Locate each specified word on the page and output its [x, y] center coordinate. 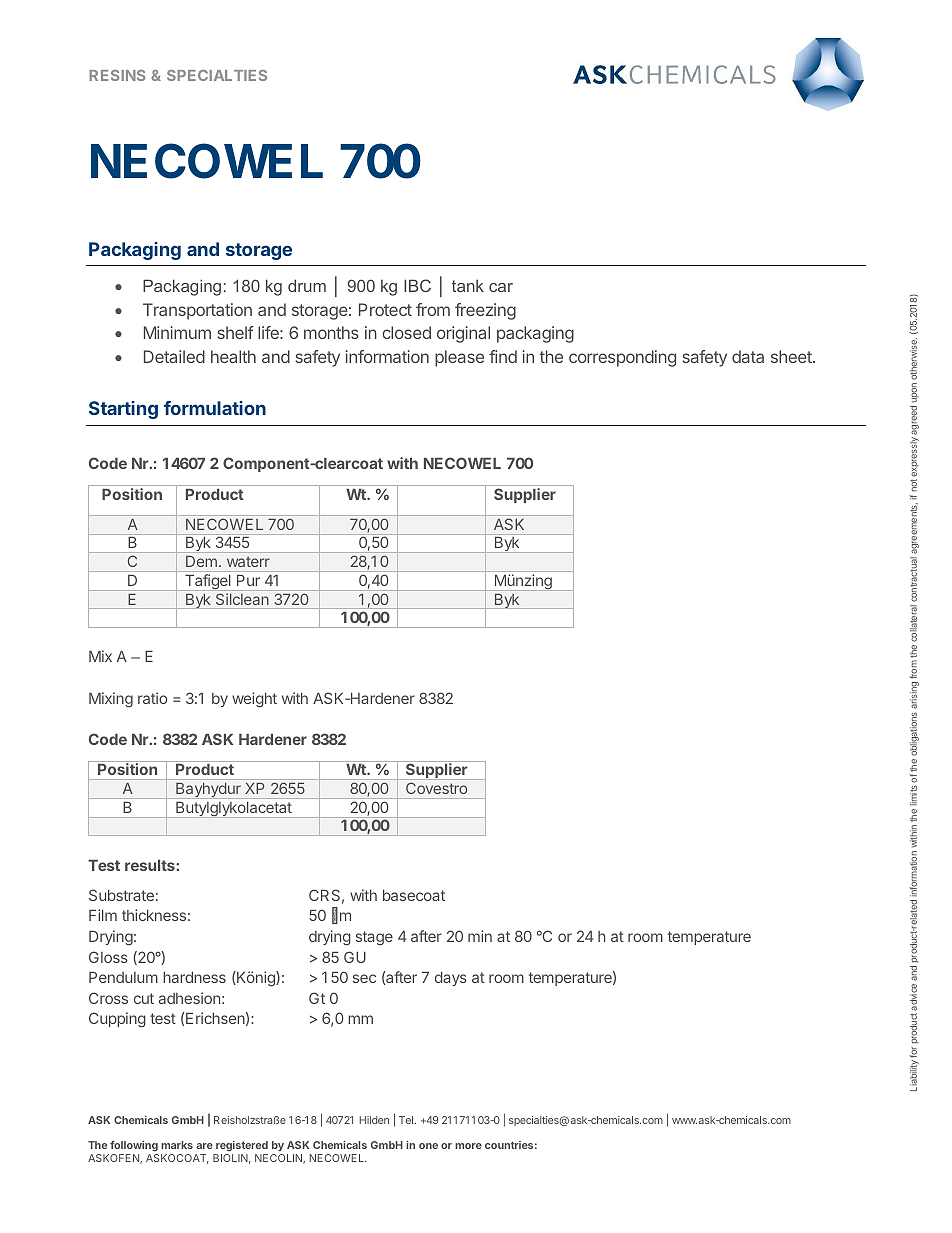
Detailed [174, 356]
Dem [201, 561]
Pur [248, 580]
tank [468, 286]
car [501, 287]
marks [177, 1145]
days [451, 979]
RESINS [117, 75]
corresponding [622, 358]
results [151, 865]
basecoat [414, 895]
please [459, 358]
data [748, 356]
